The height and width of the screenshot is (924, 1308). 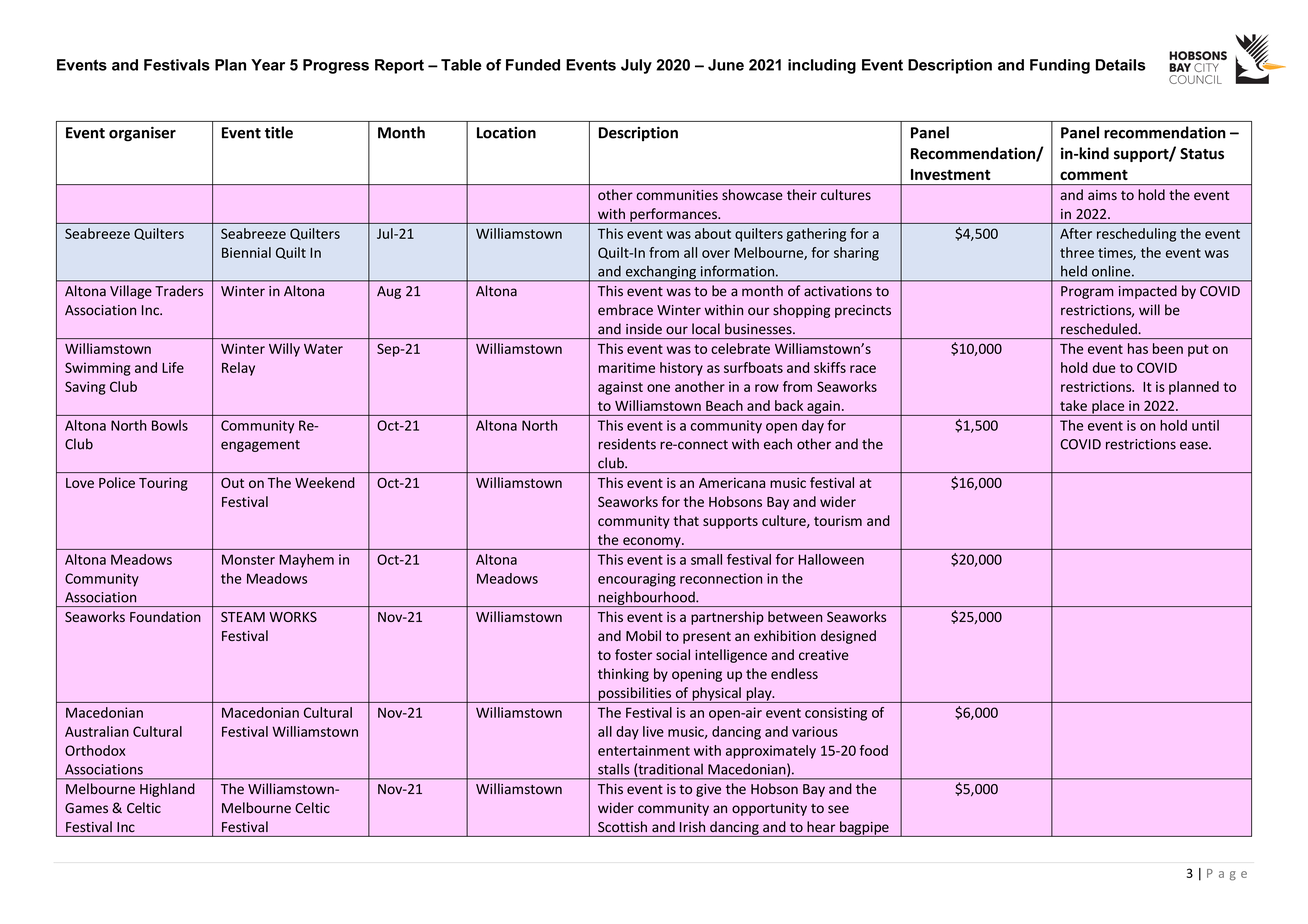 I want to click on July, so click(x=636, y=66).
